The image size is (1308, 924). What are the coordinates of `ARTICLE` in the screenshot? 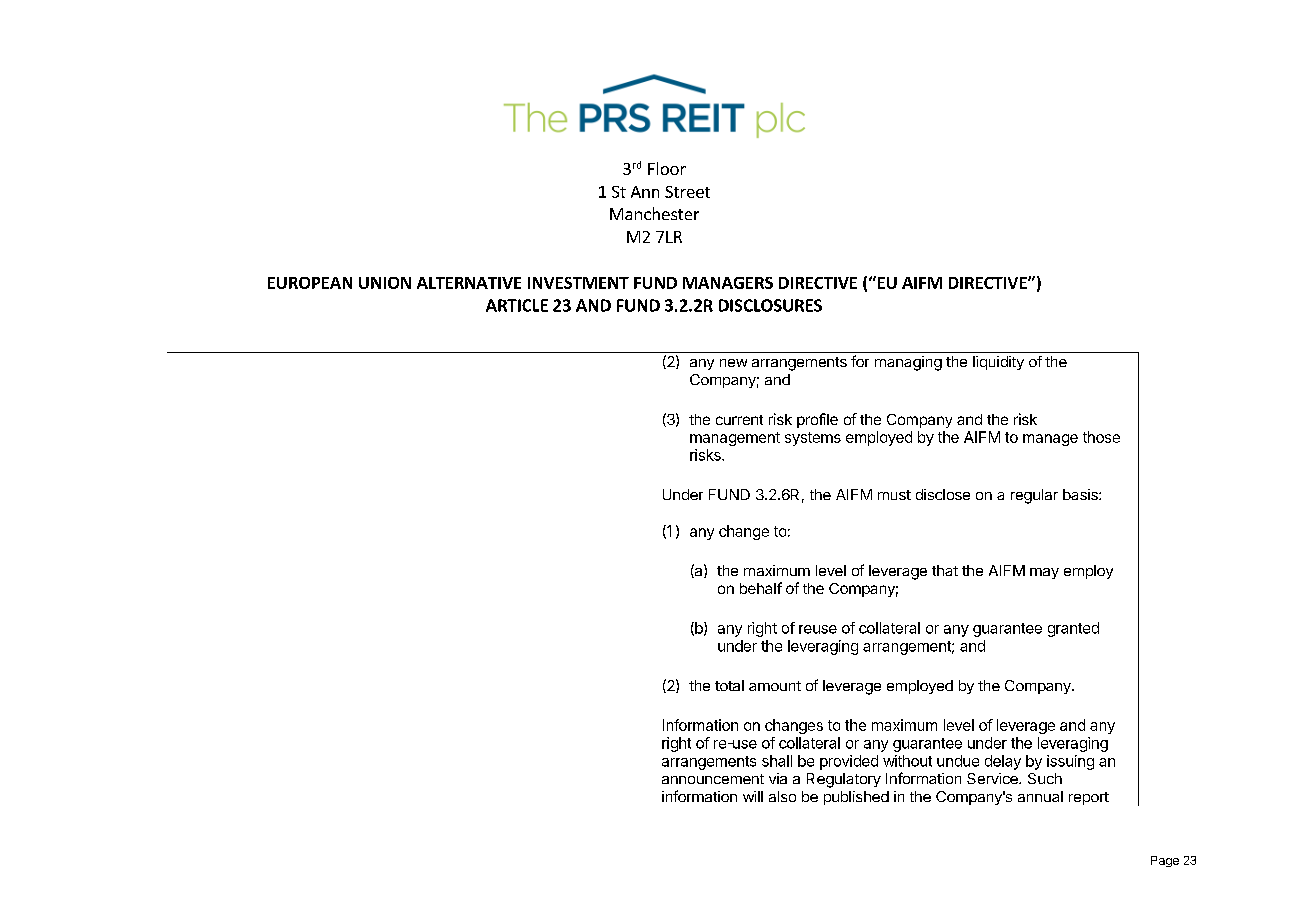 It's located at (517, 305).
